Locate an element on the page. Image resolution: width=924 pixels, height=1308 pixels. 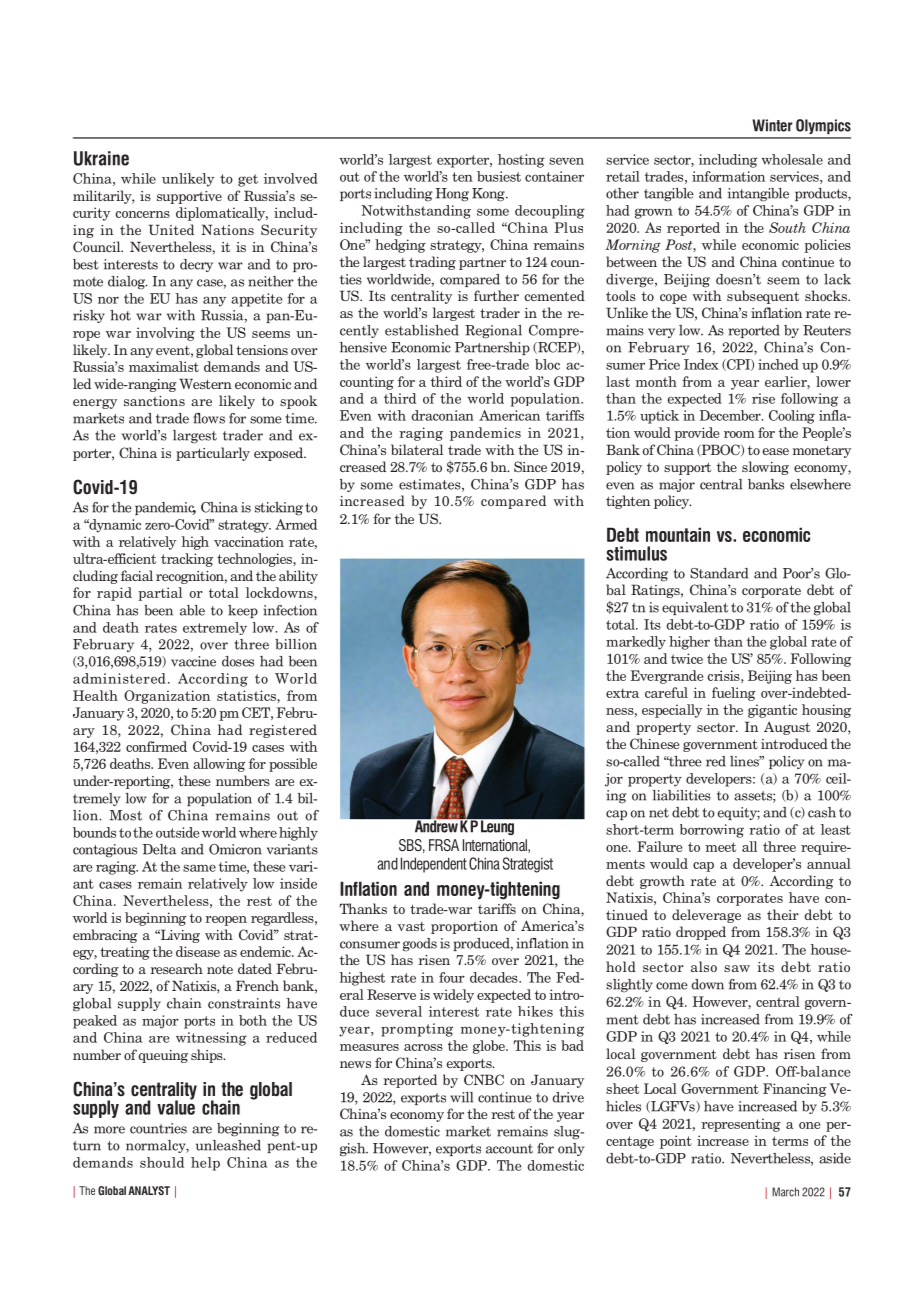
Hong is located at coordinates (452, 195).
